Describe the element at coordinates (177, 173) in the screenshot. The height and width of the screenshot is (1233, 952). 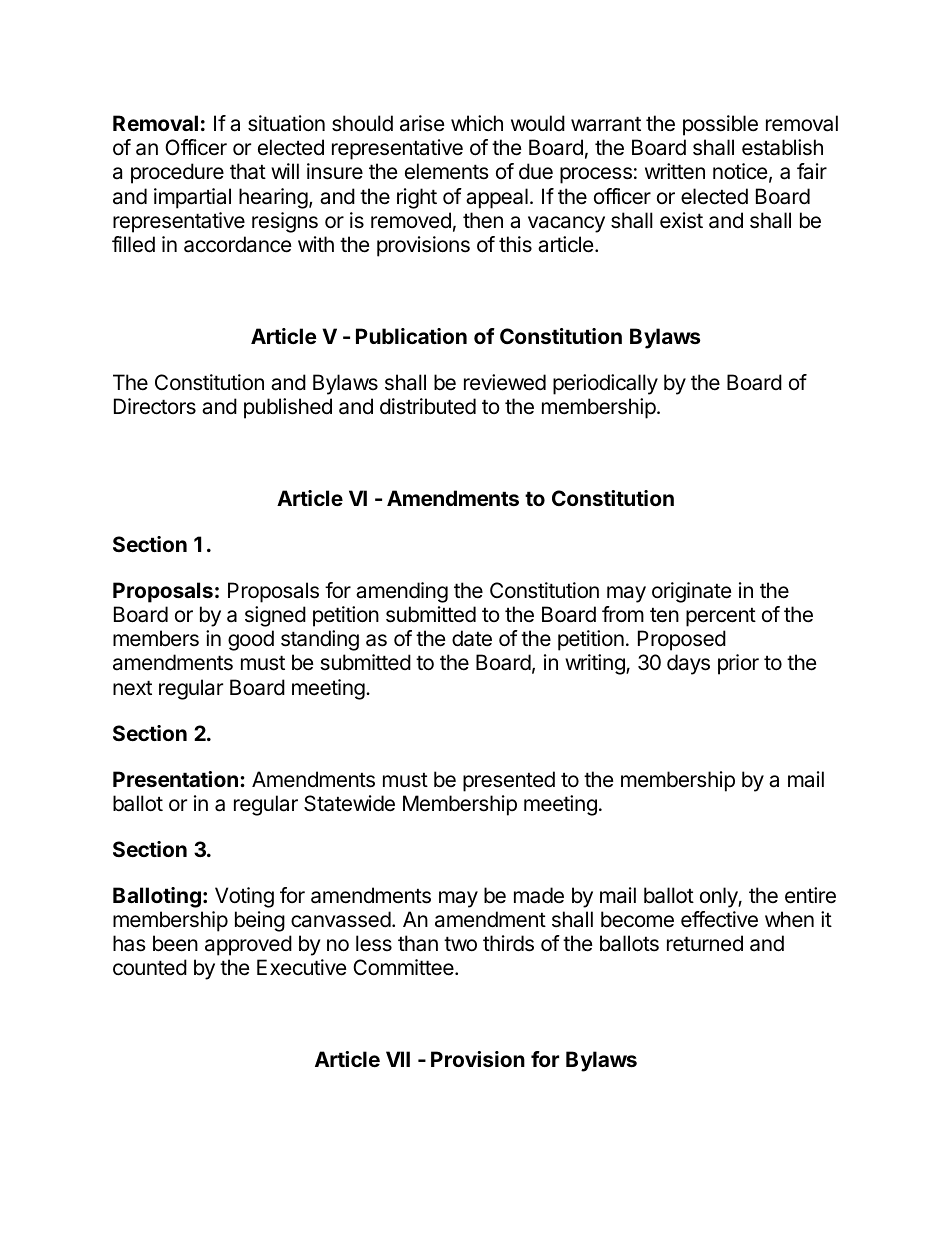
I see `procedure` at that location.
